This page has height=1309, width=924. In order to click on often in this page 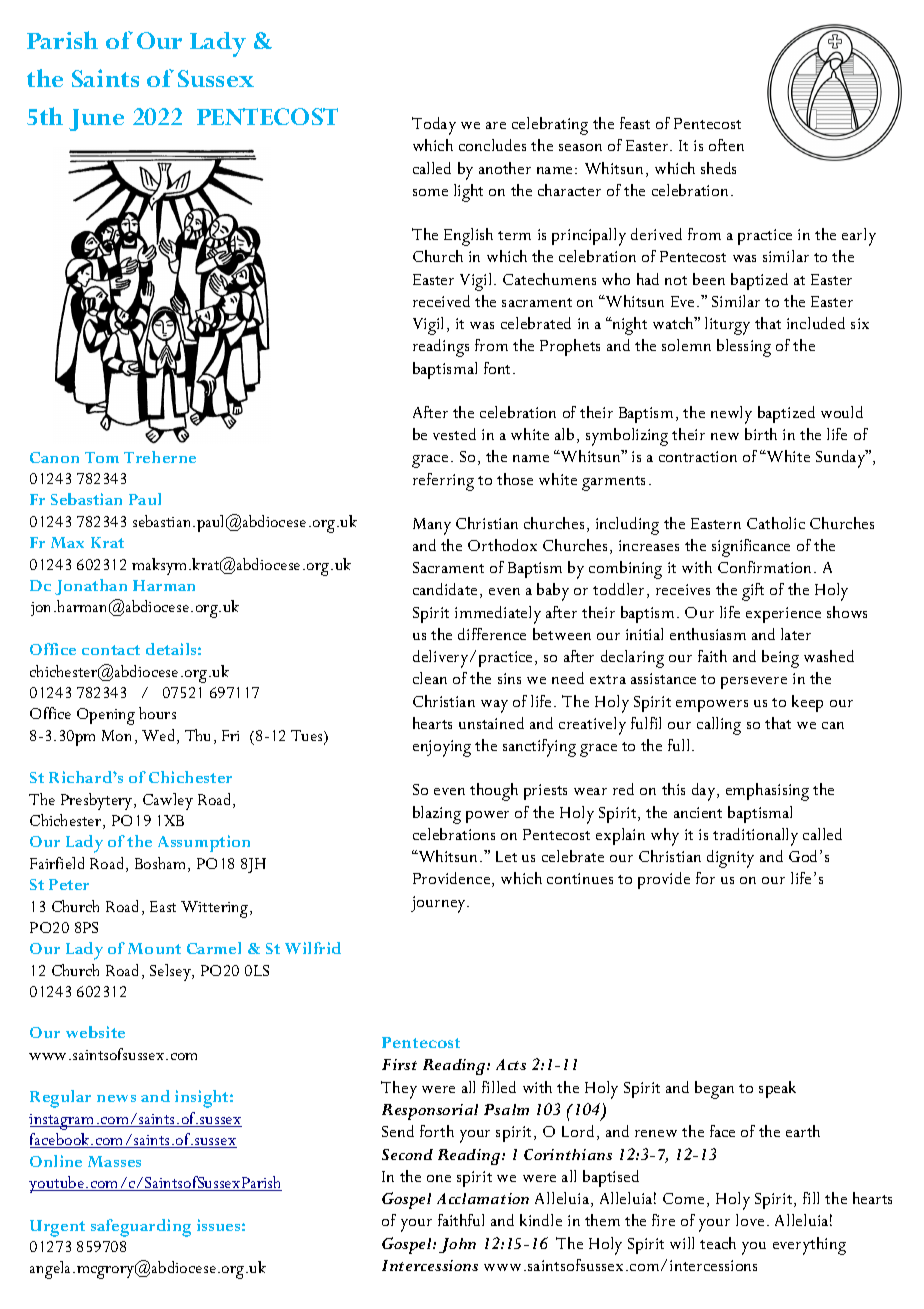, I will do `click(726, 145)`.
